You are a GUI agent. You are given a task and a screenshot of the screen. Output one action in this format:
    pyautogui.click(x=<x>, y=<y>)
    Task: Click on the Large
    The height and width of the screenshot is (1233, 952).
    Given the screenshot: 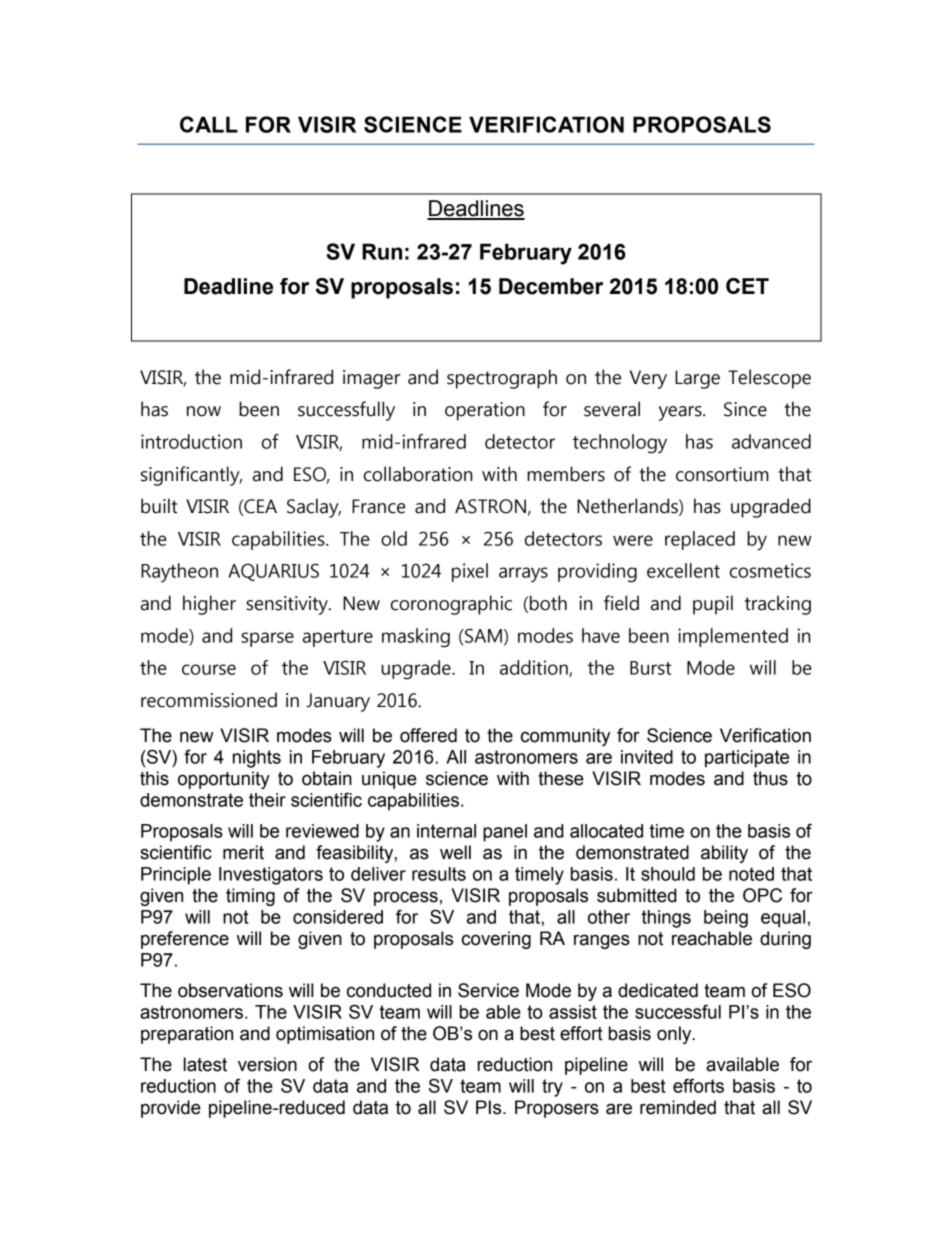 What is the action you would take?
    pyautogui.click(x=697, y=379)
